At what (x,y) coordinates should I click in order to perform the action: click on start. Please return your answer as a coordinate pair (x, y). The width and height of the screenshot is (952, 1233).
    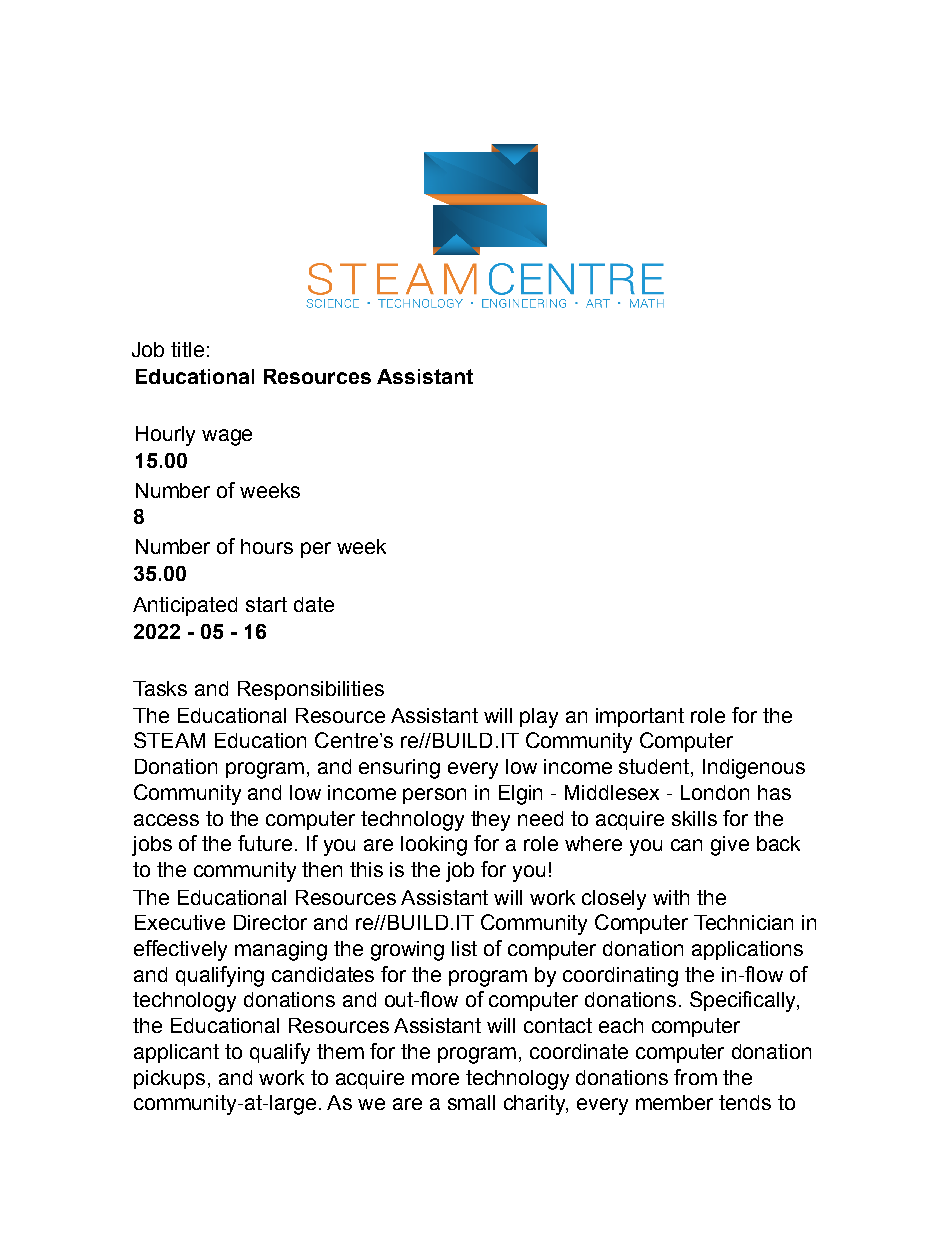
    Looking at the image, I should click on (266, 604).
